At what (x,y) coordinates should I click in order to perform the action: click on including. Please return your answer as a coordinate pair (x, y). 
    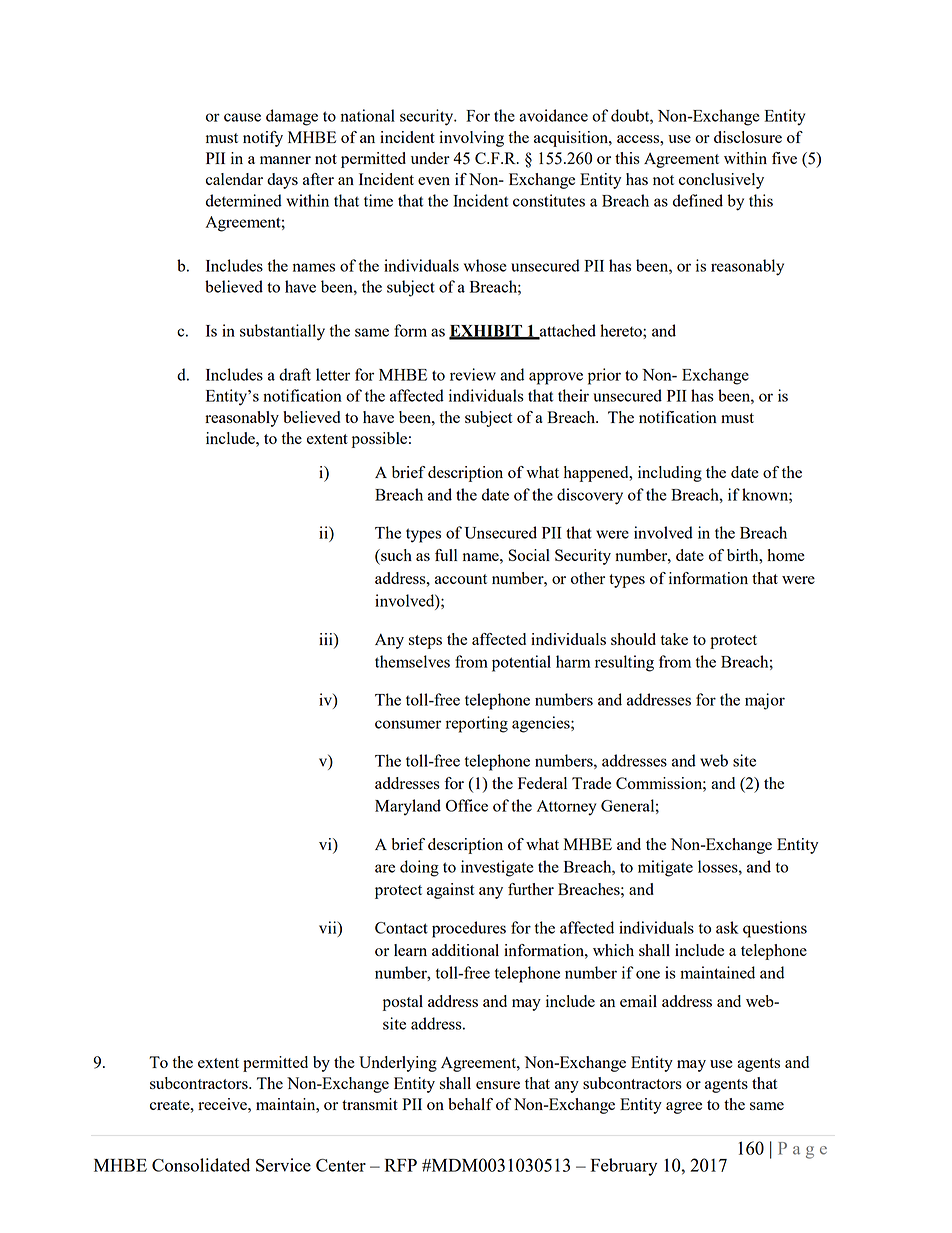
    Looking at the image, I should click on (670, 474).
